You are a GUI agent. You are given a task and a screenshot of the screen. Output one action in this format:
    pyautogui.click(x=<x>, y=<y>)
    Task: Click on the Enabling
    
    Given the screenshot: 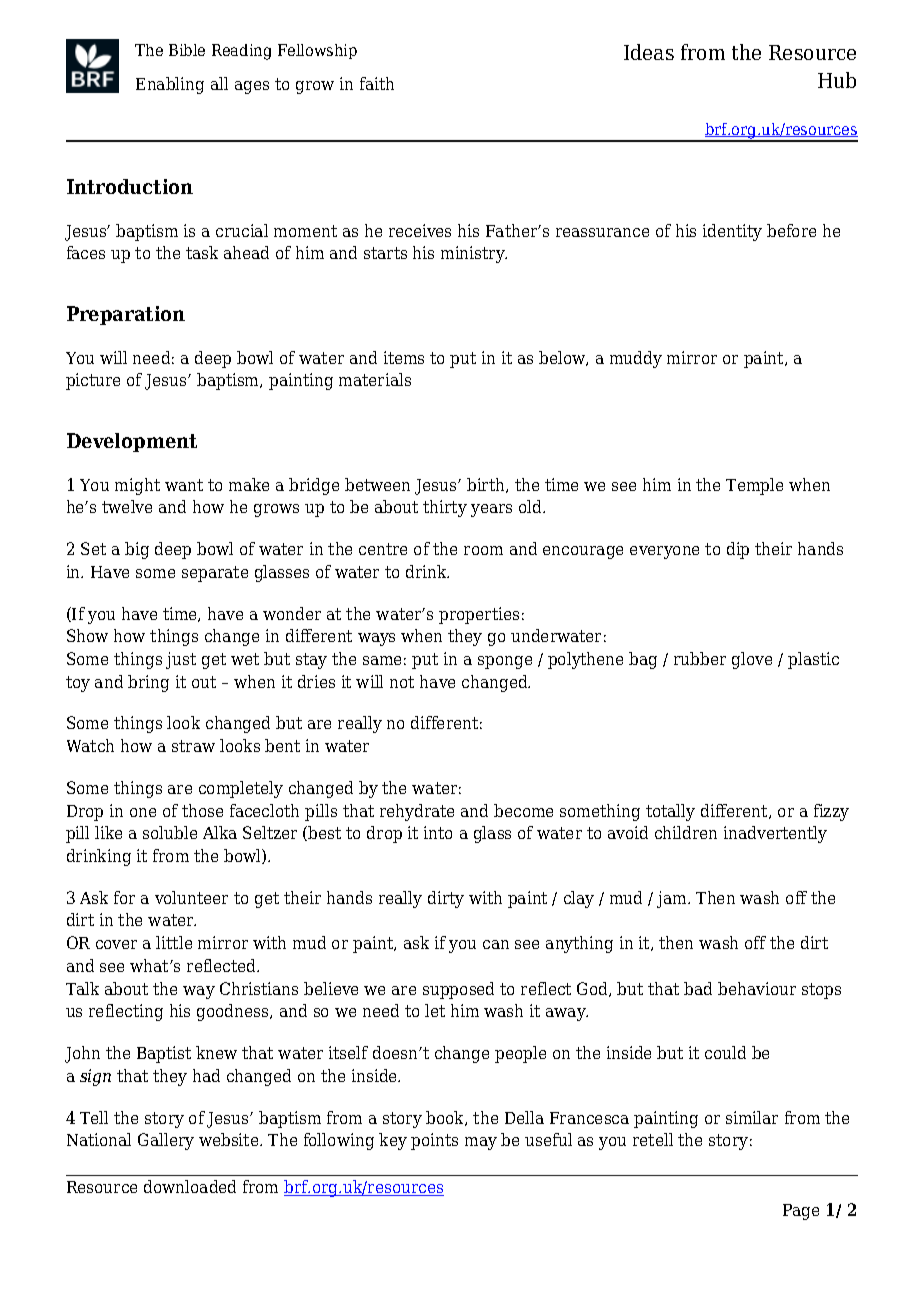 What is the action you would take?
    pyautogui.click(x=170, y=85)
